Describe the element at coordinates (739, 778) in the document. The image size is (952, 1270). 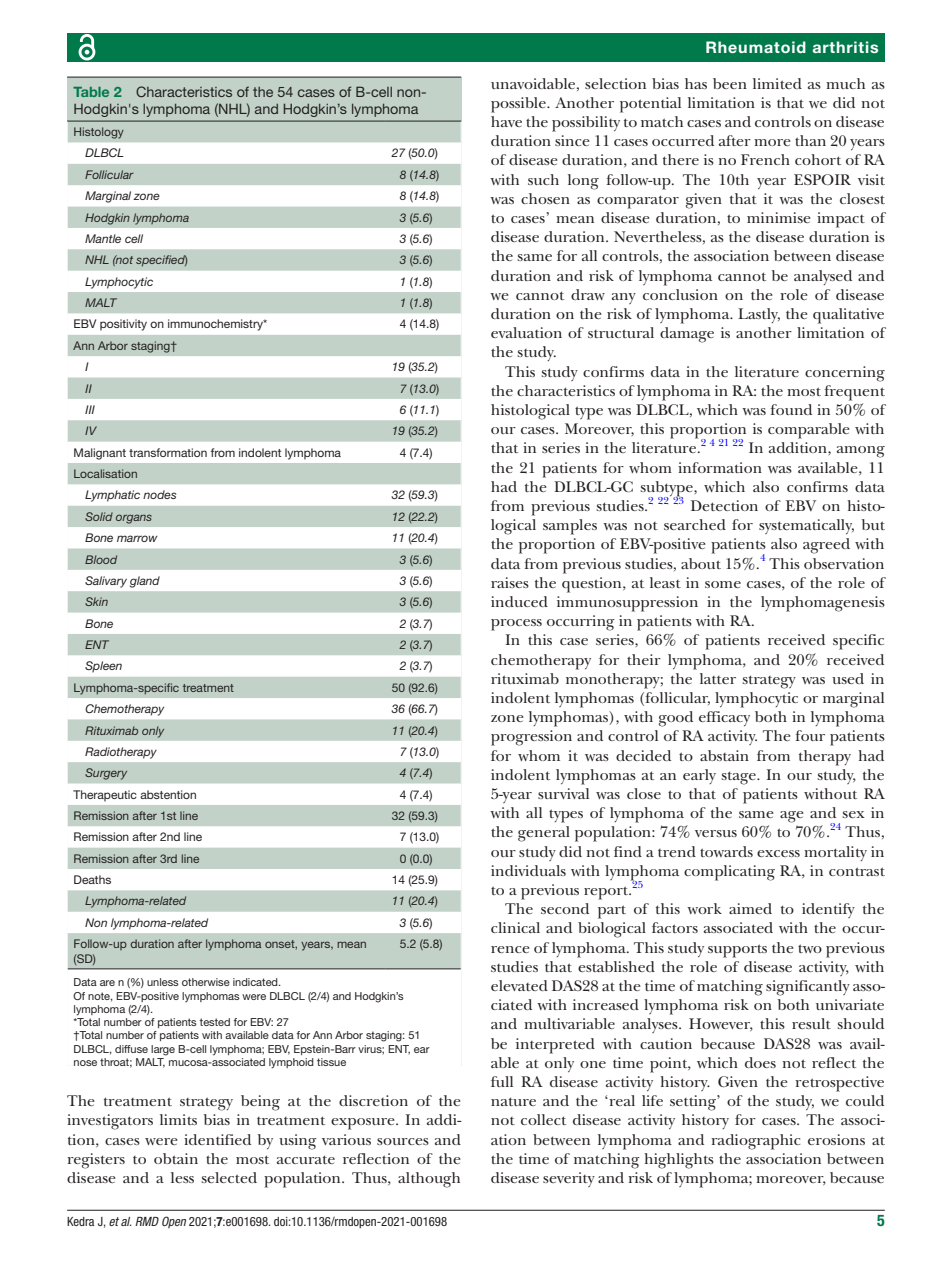
I see `stage` at that location.
